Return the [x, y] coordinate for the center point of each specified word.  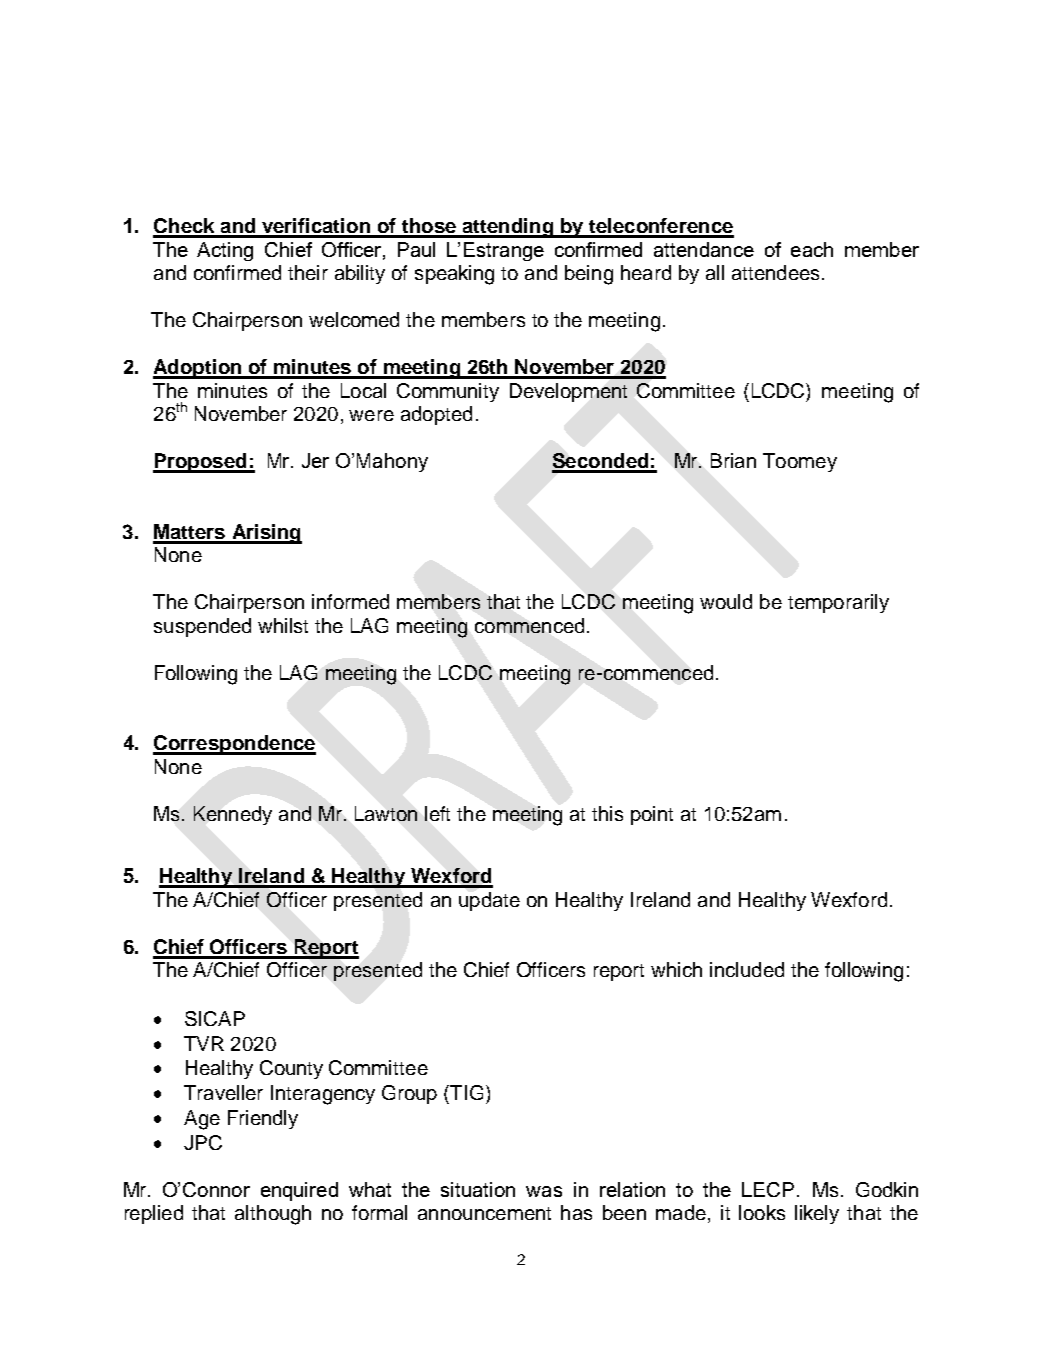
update [489, 901]
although [273, 1215]
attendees [775, 272]
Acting [225, 251]
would [726, 601]
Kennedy [233, 815]
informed [350, 601]
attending [507, 228]
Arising [266, 534]
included [747, 969]
